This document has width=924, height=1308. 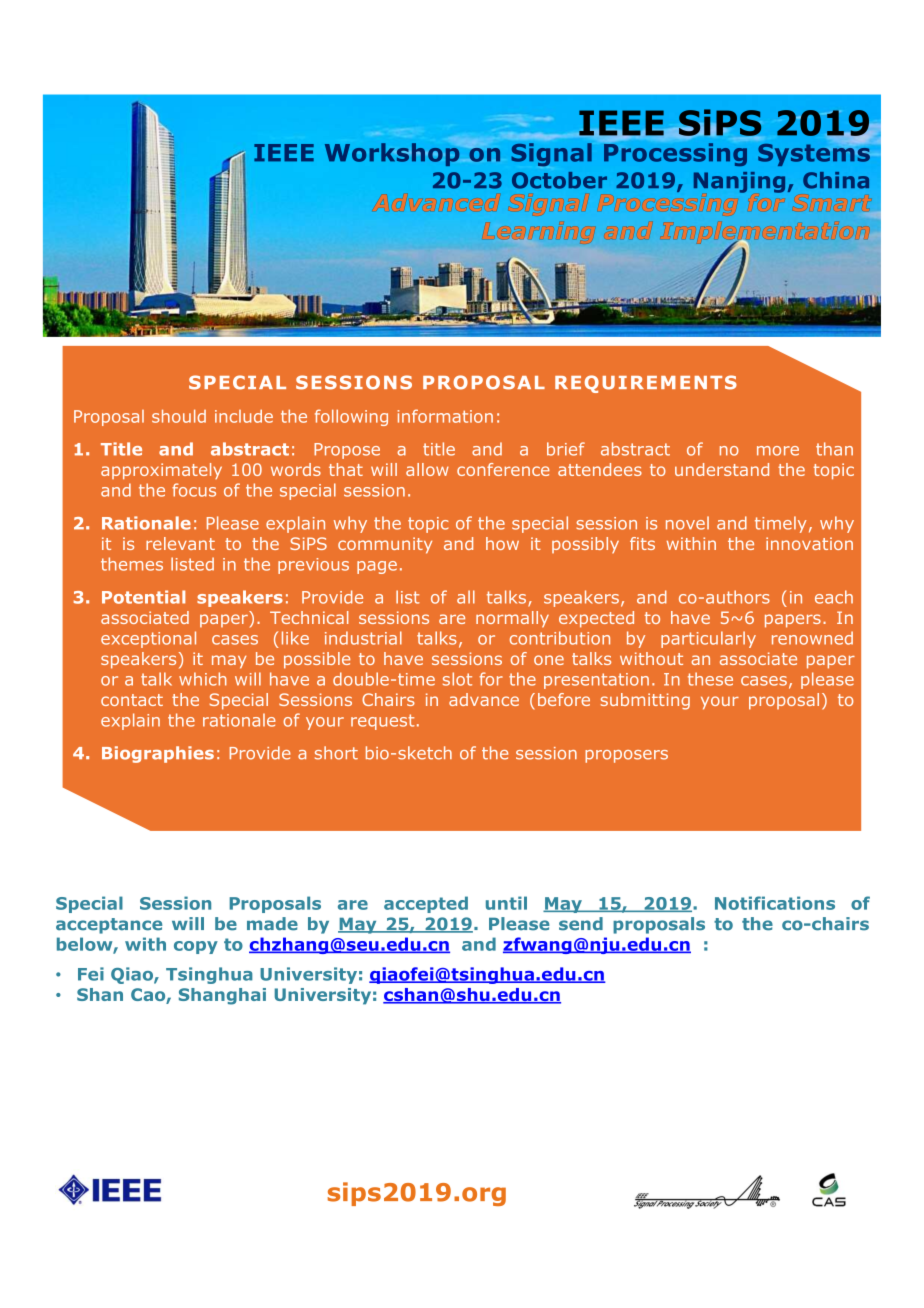 What do you see at coordinates (559, 180) in the document?
I see `October` at bounding box center [559, 180].
